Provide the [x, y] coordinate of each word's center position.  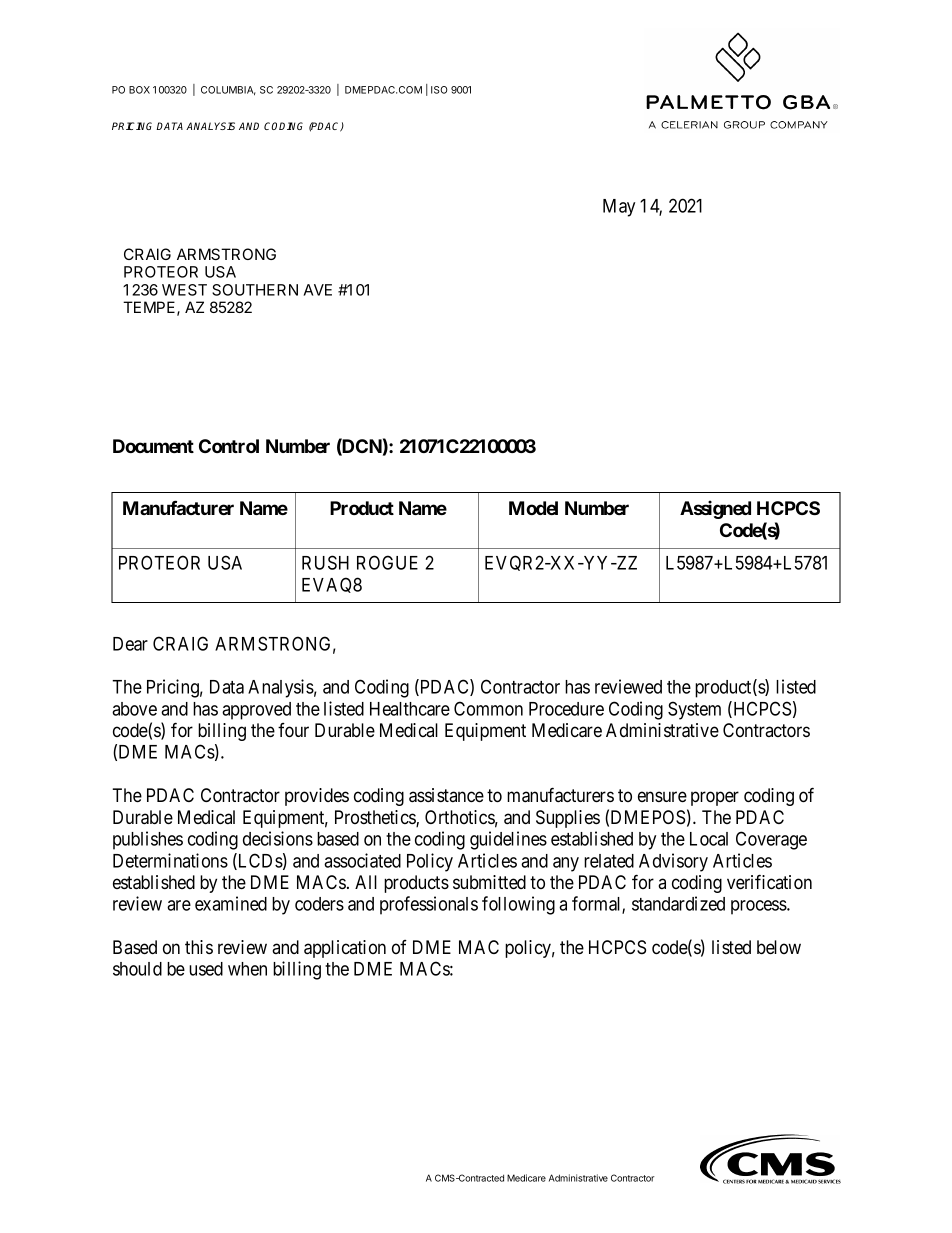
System [694, 710]
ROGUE [387, 562]
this [199, 947]
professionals [429, 905]
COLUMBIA [228, 90]
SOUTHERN [255, 290]
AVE [317, 290]
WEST [184, 290]
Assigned [715, 509]
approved [256, 711]
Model [533, 508]
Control [229, 446]
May [619, 208]
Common [488, 708]
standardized [678, 903]
